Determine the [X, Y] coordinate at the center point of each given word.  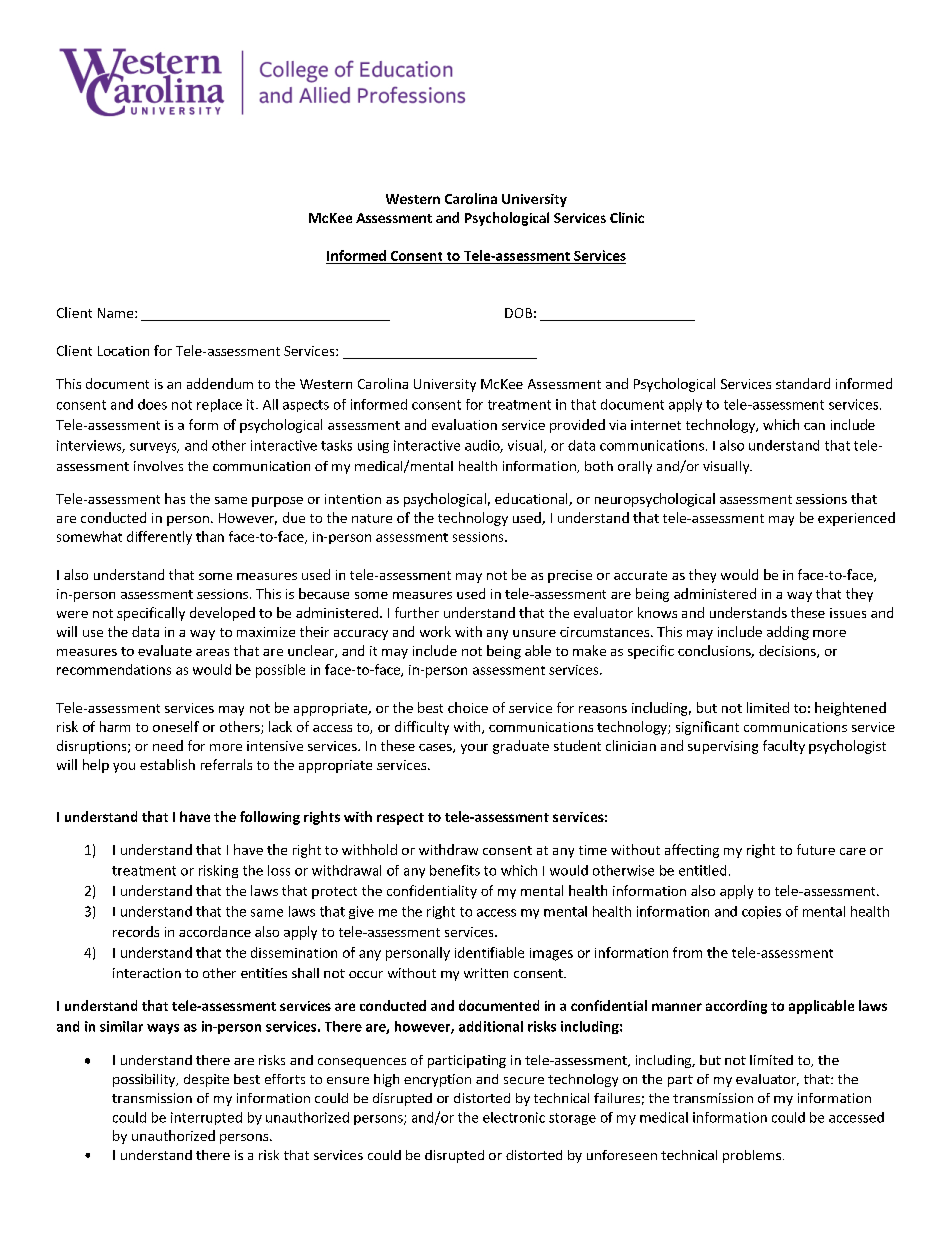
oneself [176, 726]
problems [752, 1156]
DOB [518, 313]
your [474, 749]
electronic [514, 1117]
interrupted [206, 1118]
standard [803, 383]
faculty [784, 747]
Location [123, 351]
